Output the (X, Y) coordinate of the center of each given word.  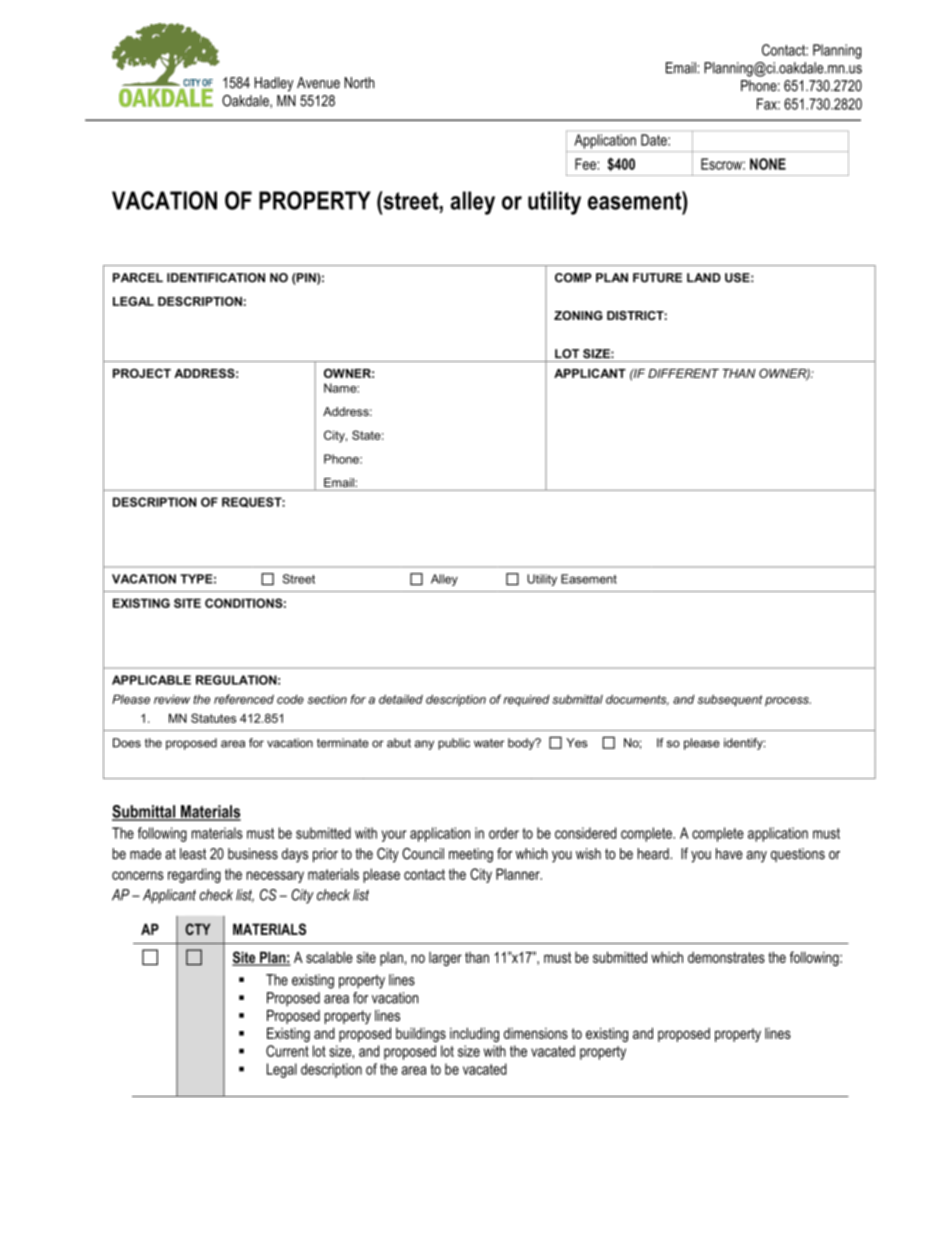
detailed (401, 699)
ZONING (578, 315)
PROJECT (142, 373)
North (359, 83)
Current (287, 1051)
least (193, 854)
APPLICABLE (151, 680)
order (504, 833)
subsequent (730, 701)
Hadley (274, 84)
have (729, 854)
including (474, 1034)
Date (655, 140)
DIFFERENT (683, 373)
